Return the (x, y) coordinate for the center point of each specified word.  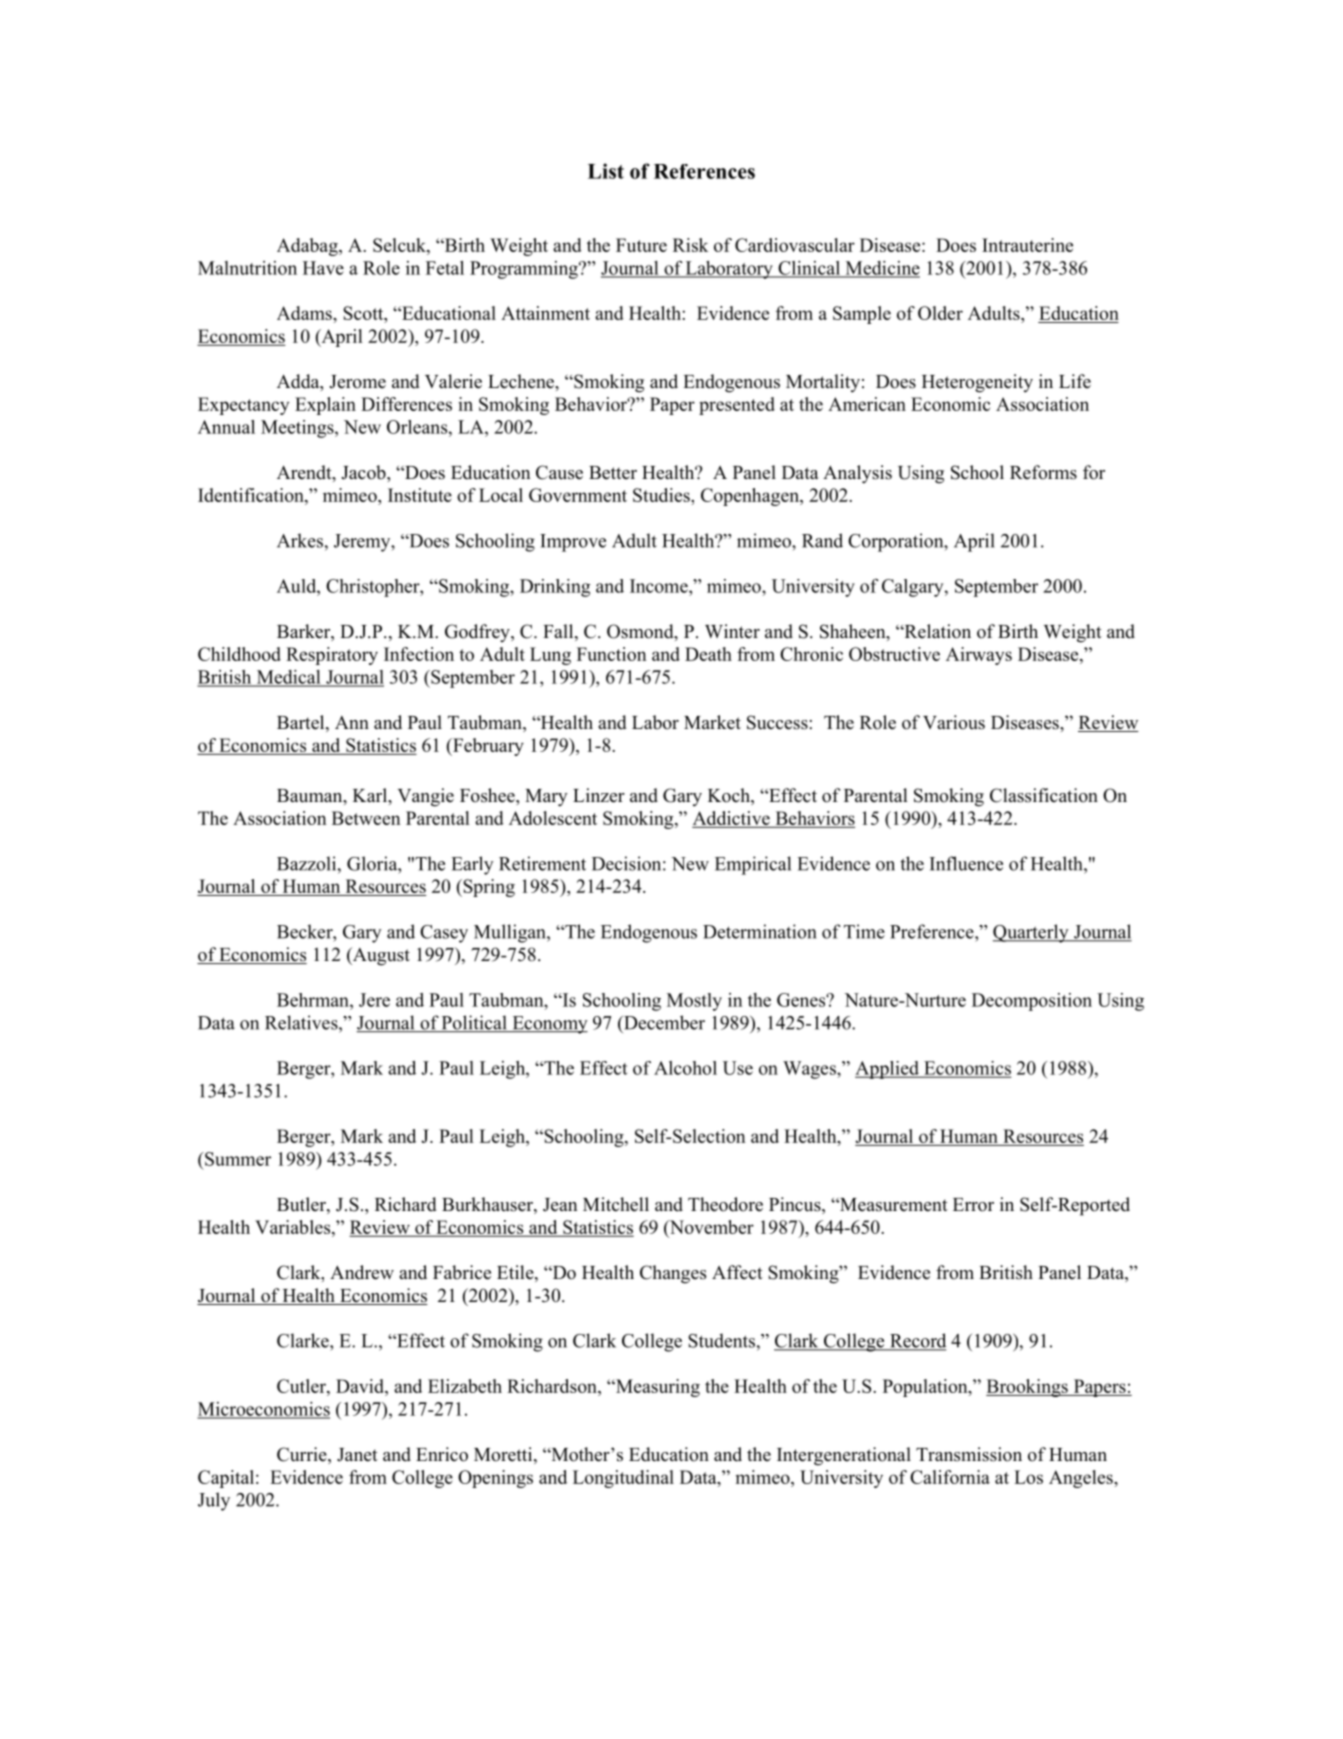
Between (366, 818)
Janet (357, 1455)
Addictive (731, 818)
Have (323, 268)
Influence (966, 863)
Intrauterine (1027, 245)
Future (641, 245)
